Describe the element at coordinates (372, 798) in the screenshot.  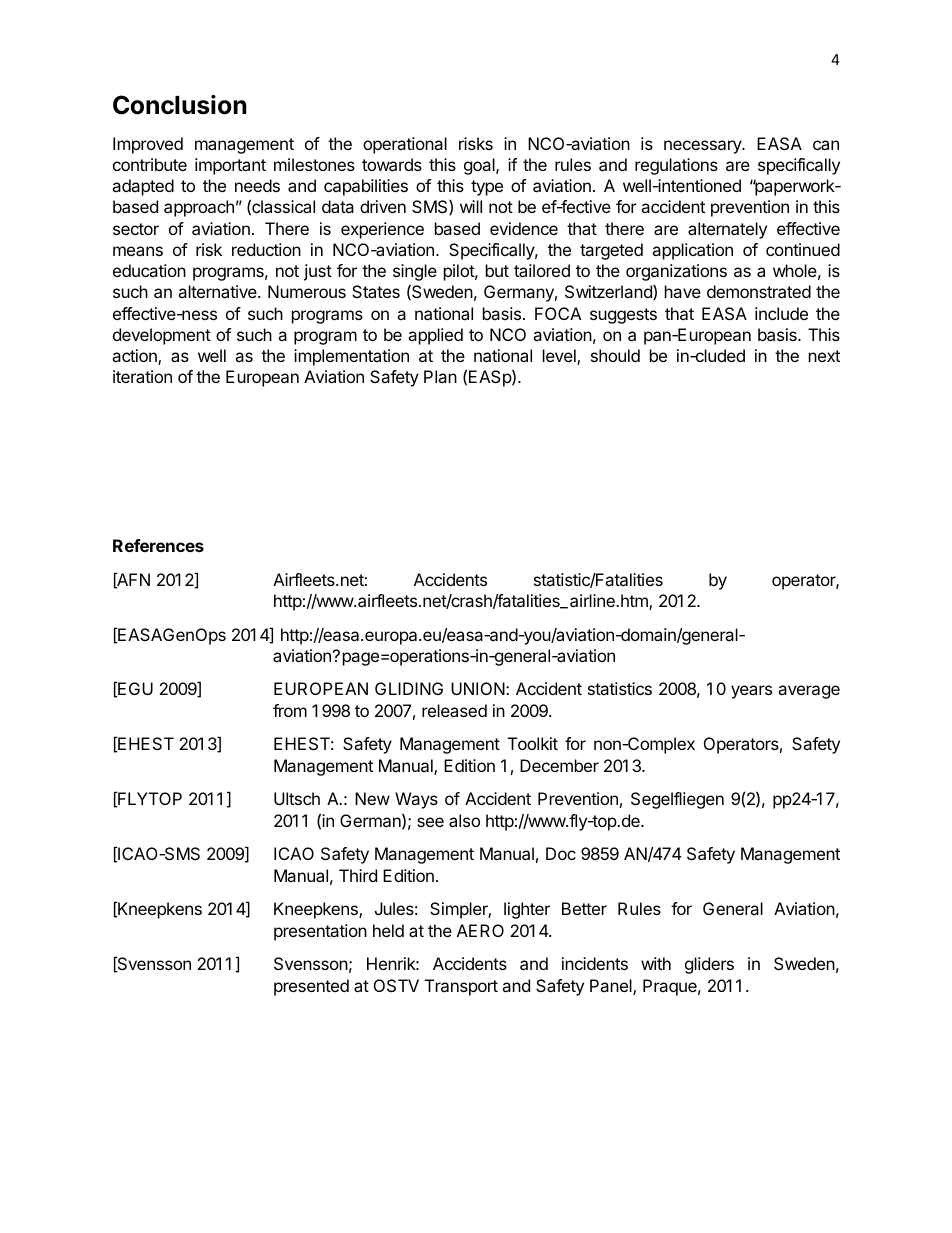
I see `New` at that location.
